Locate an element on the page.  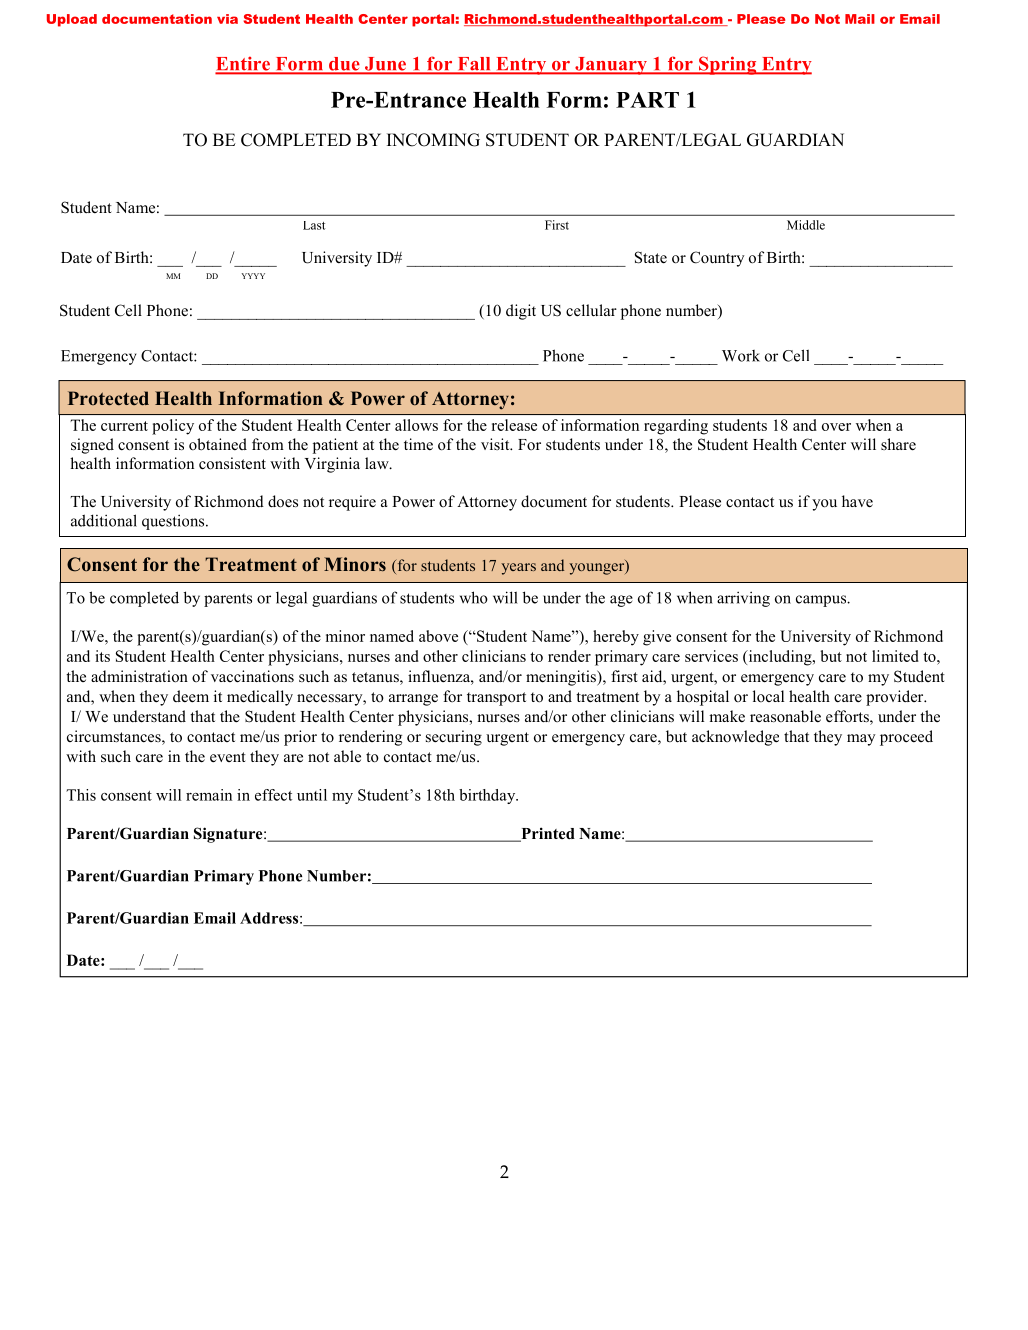
YYYY is located at coordinates (253, 276).
